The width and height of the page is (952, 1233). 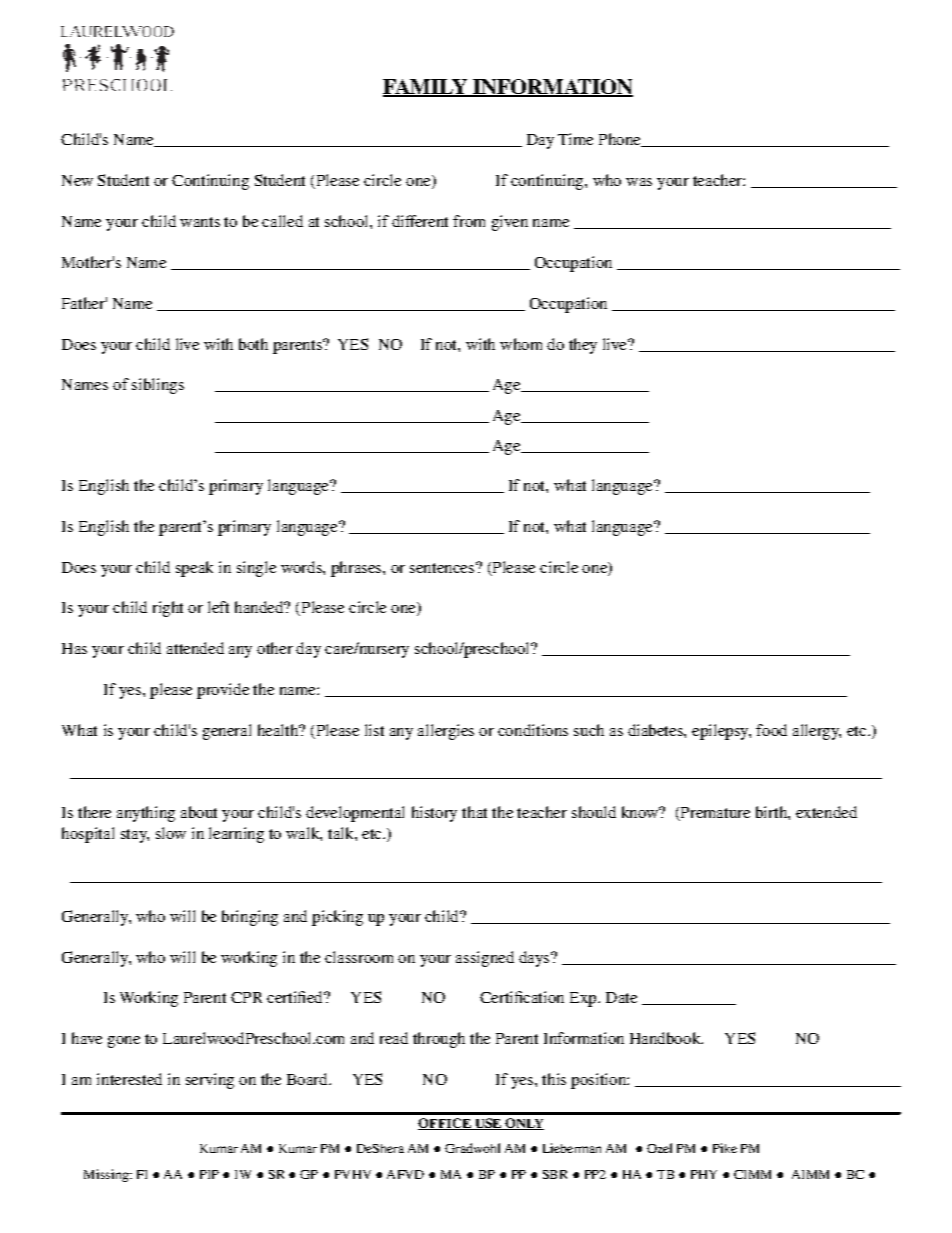 What do you see at coordinates (426, 87) in the page?
I see `FAMILY` at bounding box center [426, 87].
